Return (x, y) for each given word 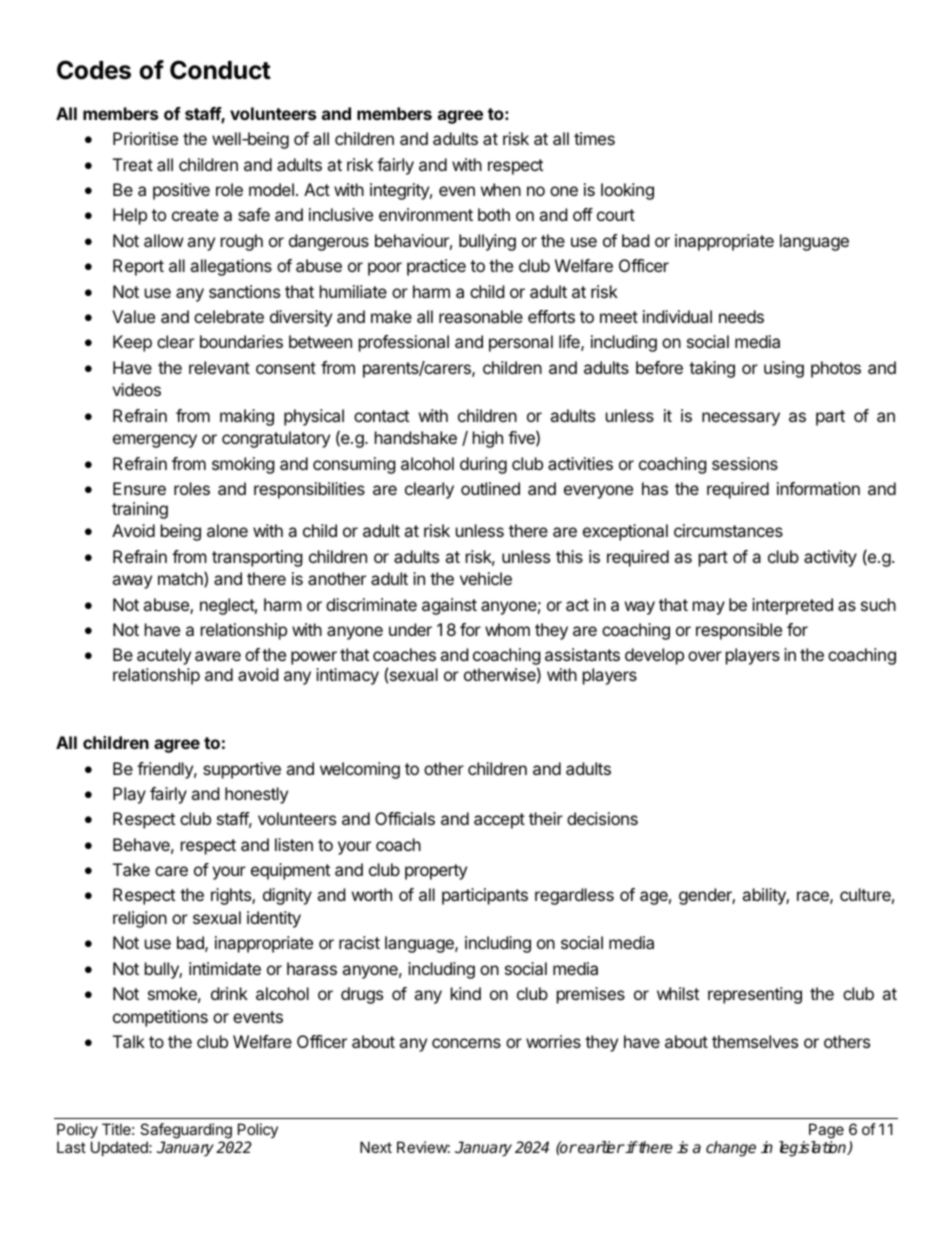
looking (627, 191)
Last (71, 1147)
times (594, 138)
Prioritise (145, 138)
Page (826, 1131)
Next (376, 1147)
